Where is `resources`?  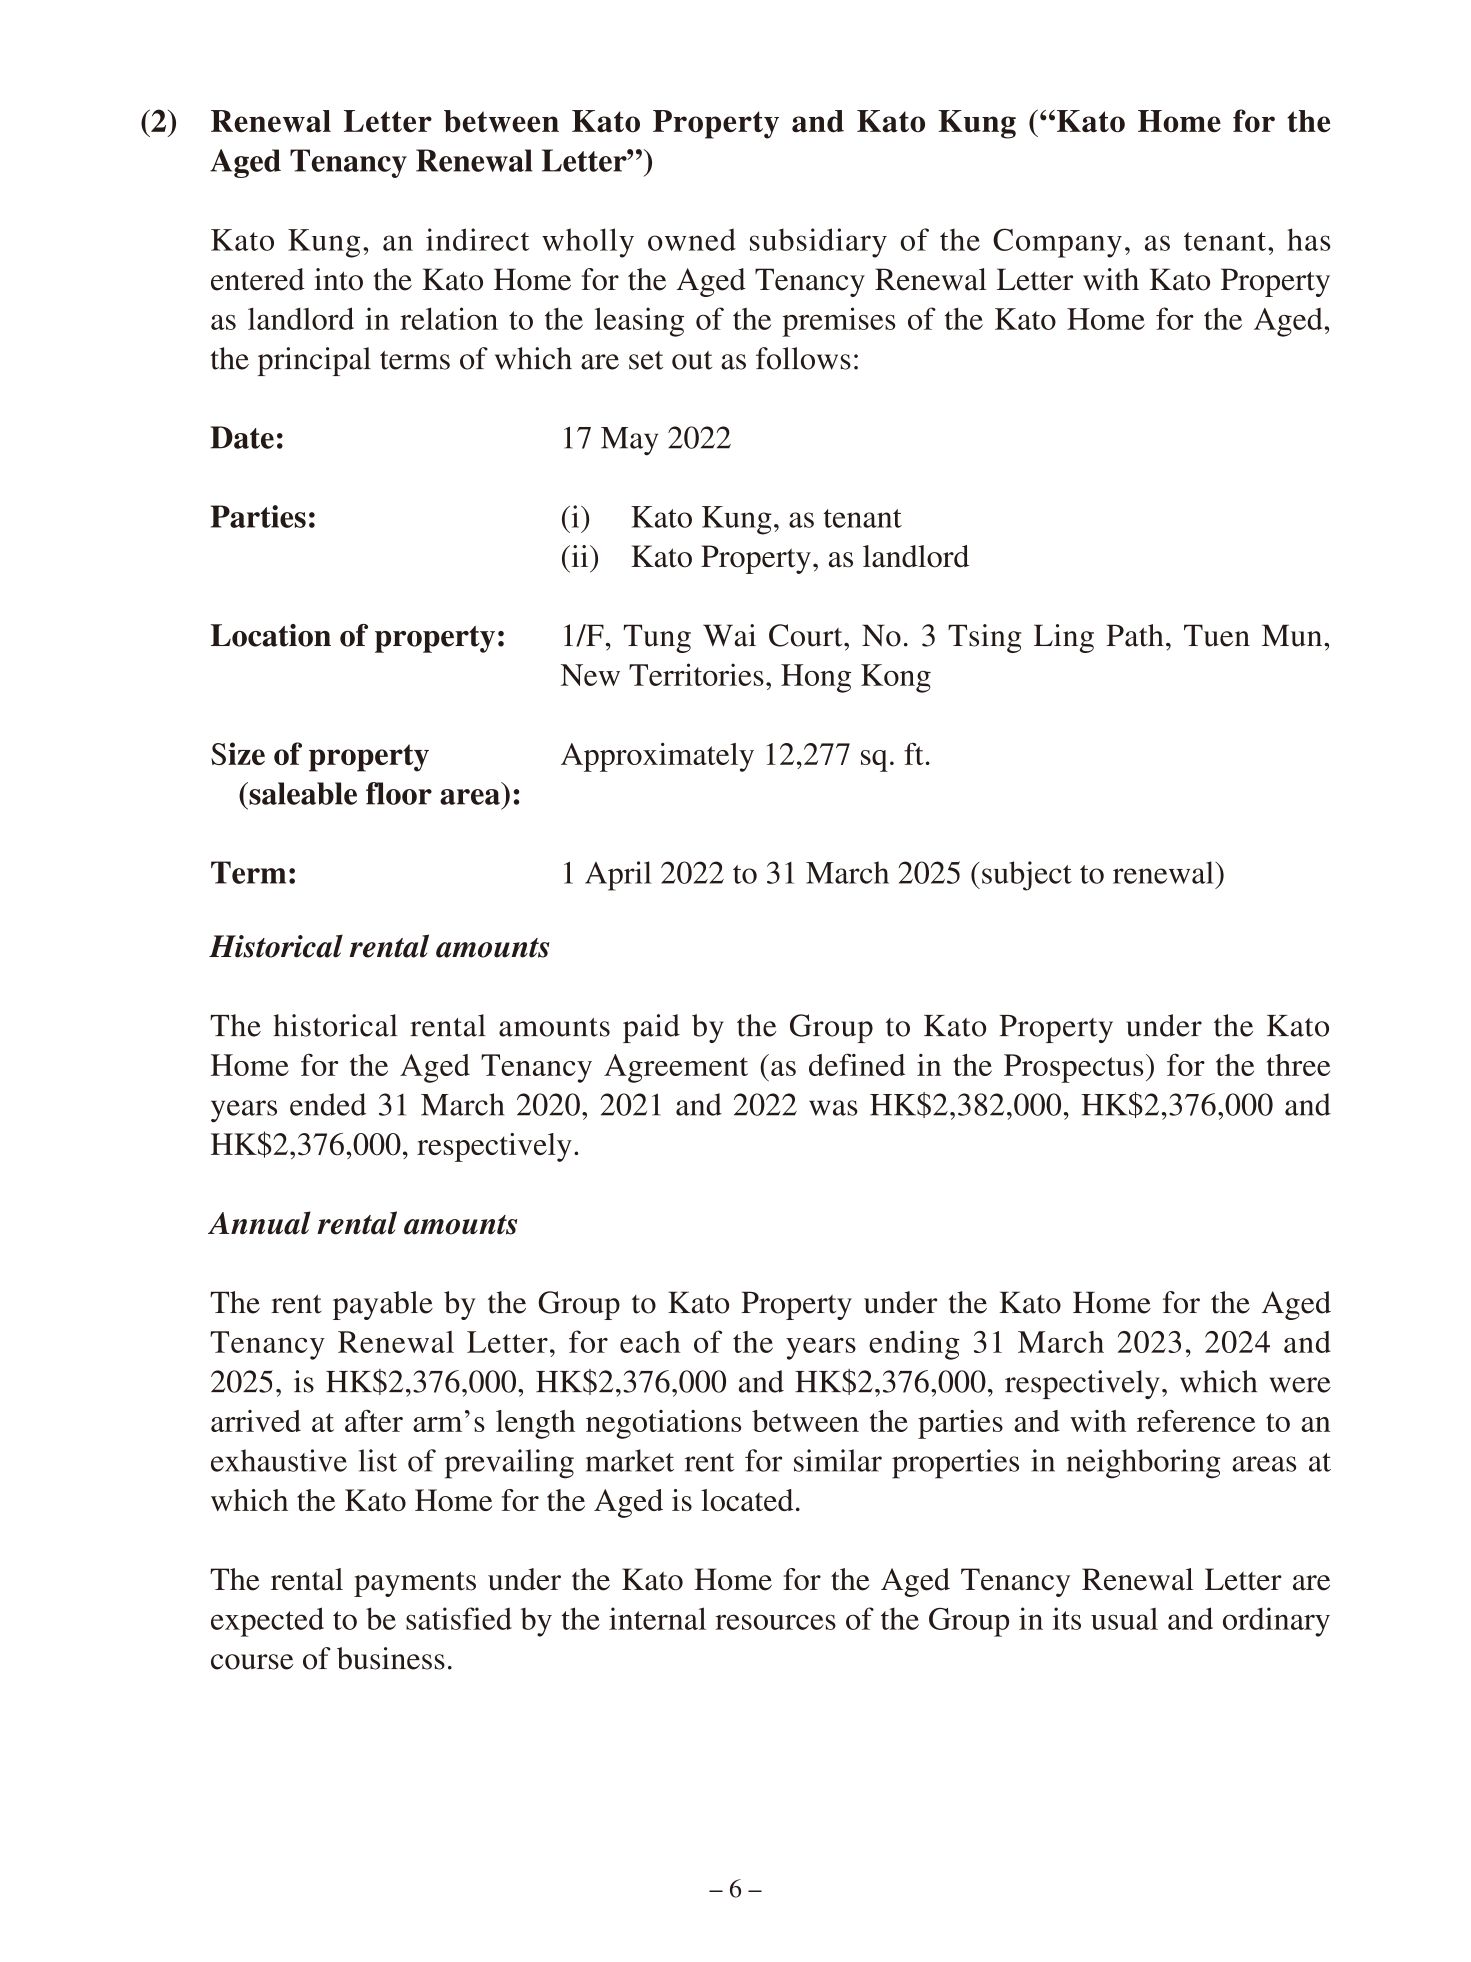
resources is located at coordinates (775, 1622).
